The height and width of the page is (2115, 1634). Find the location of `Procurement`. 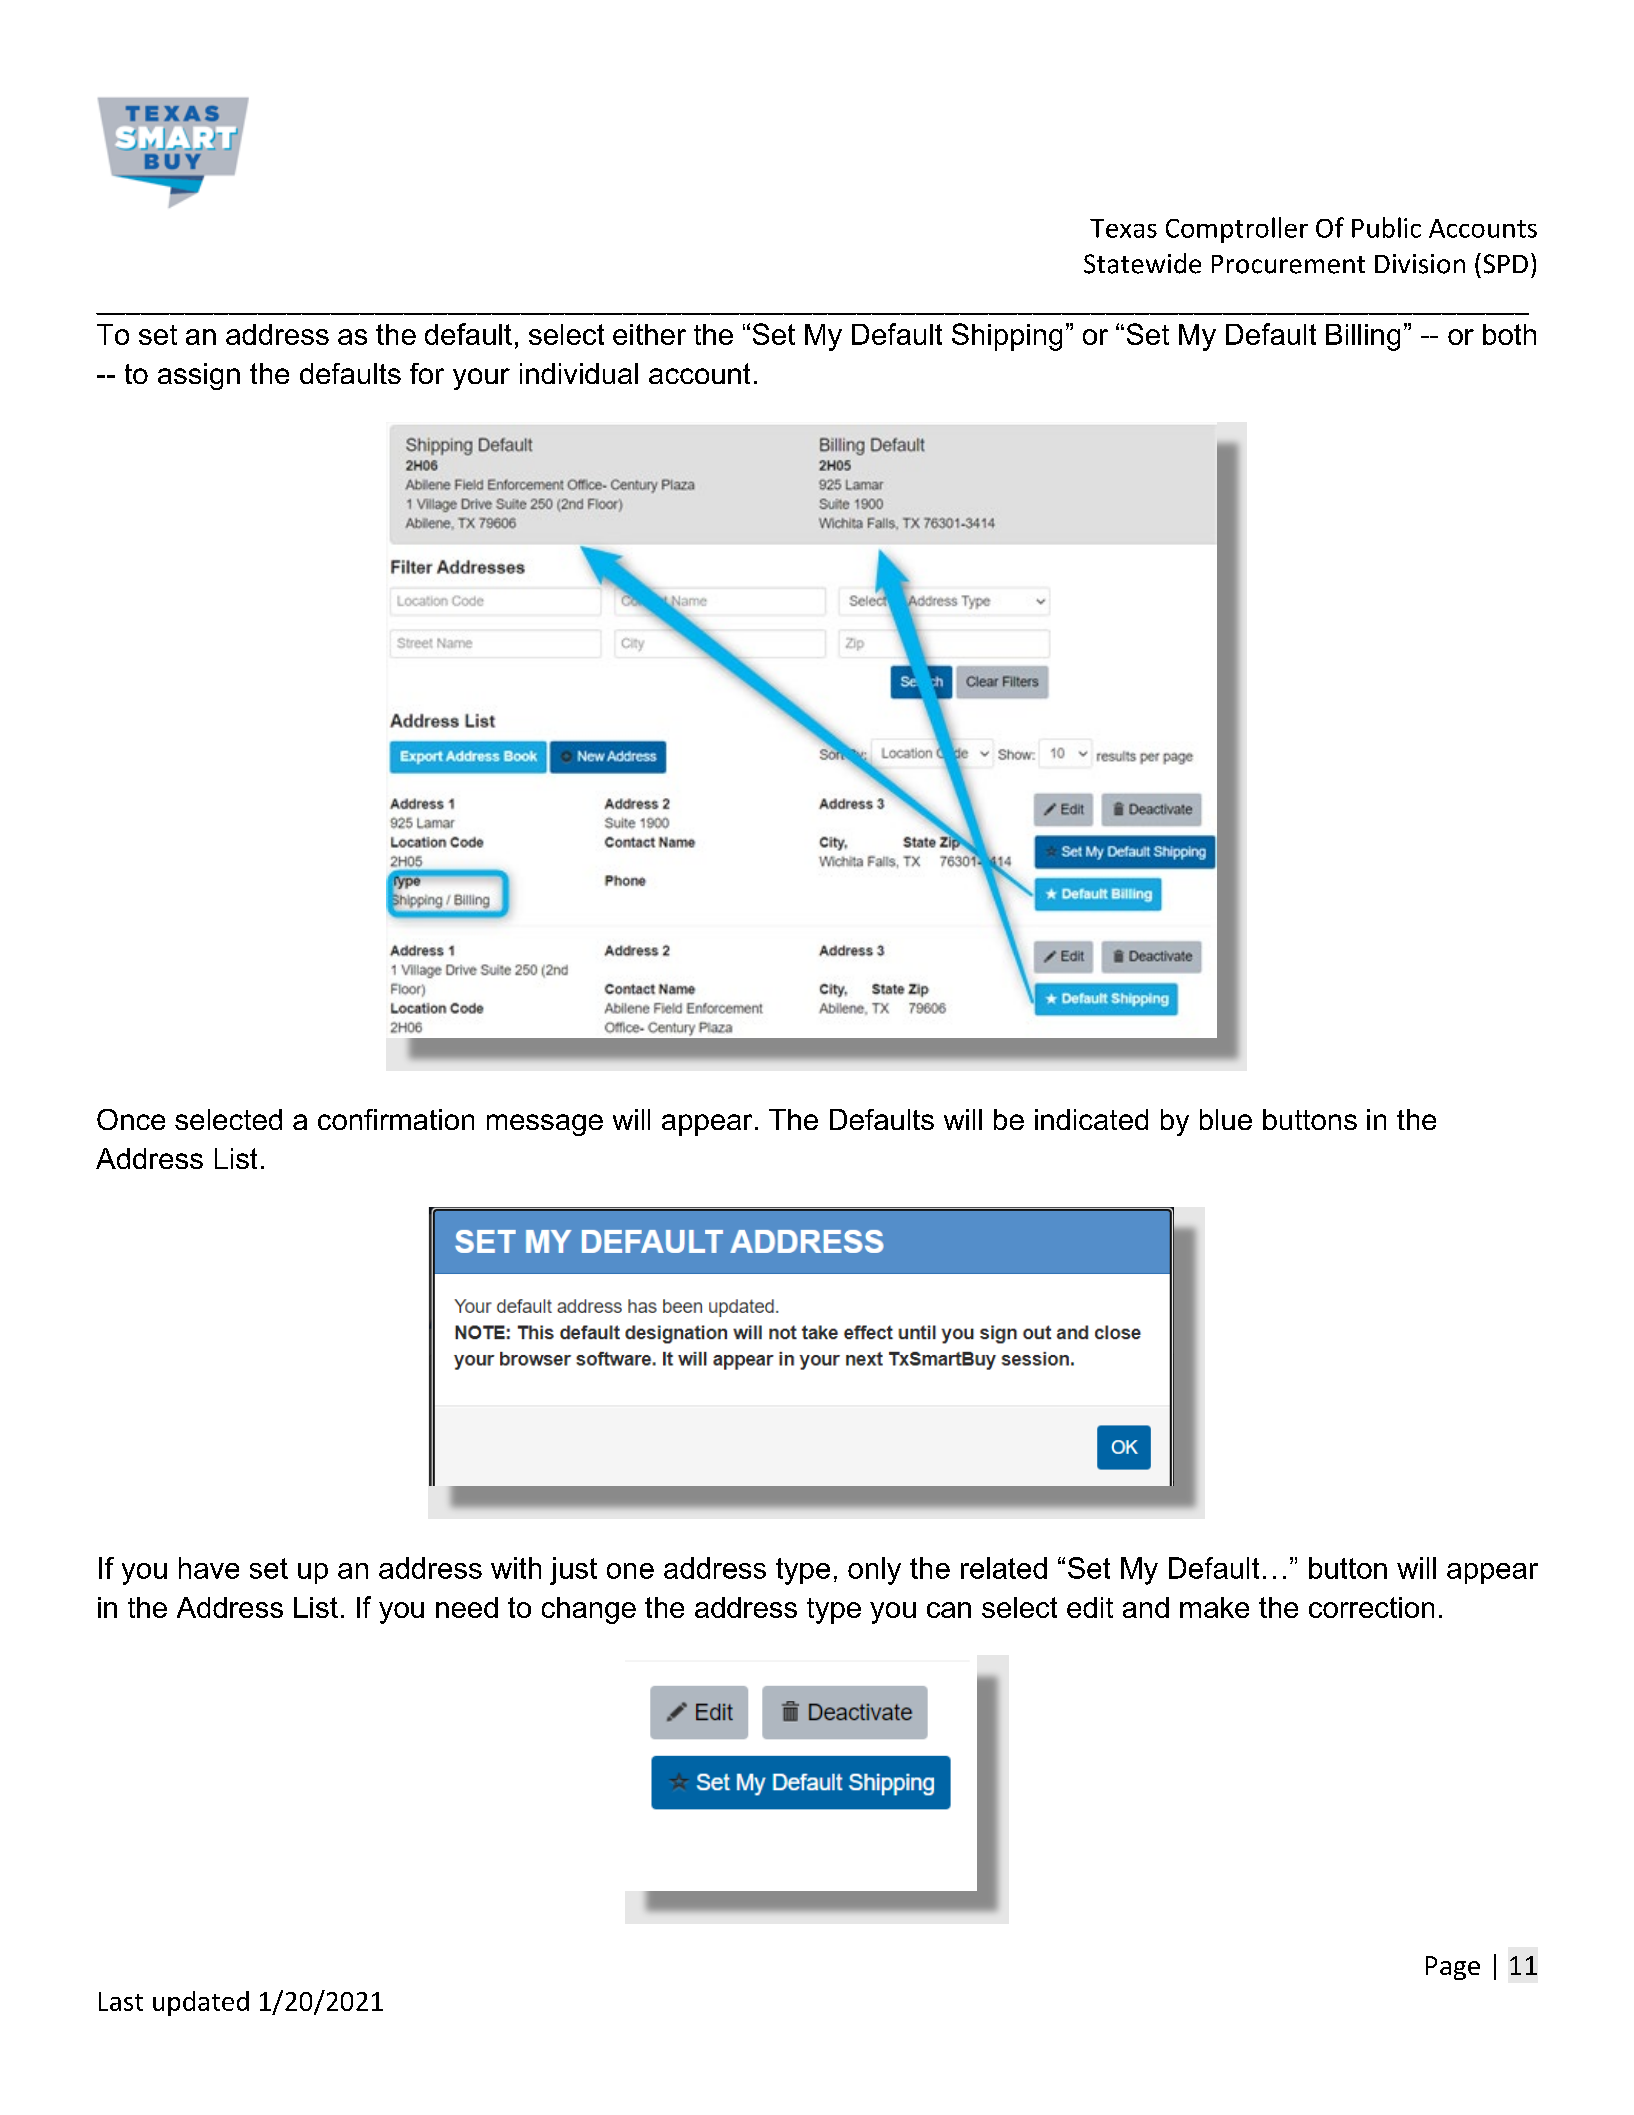

Procurement is located at coordinates (1288, 264).
